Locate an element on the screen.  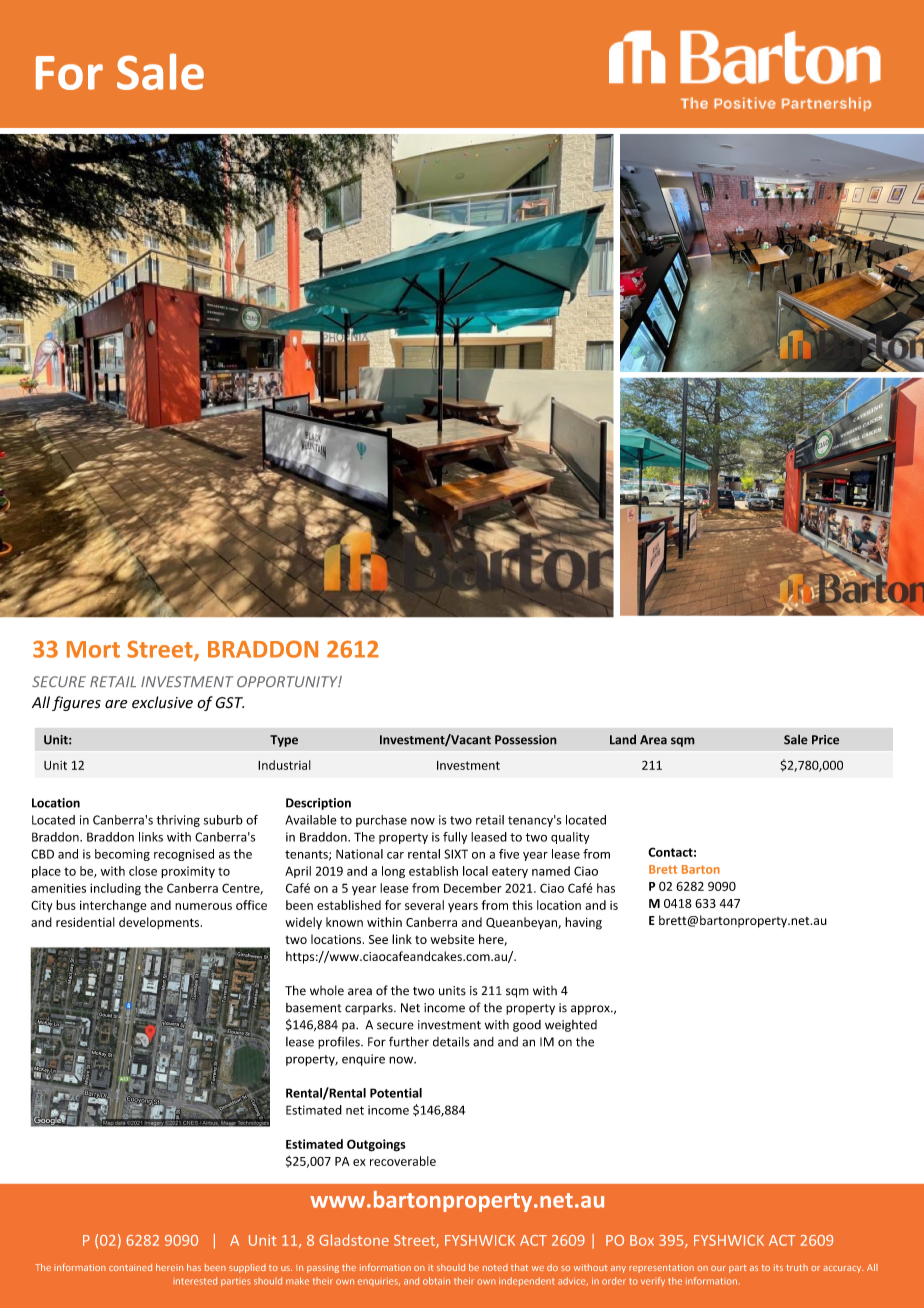
Box is located at coordinates (642, 1240).
